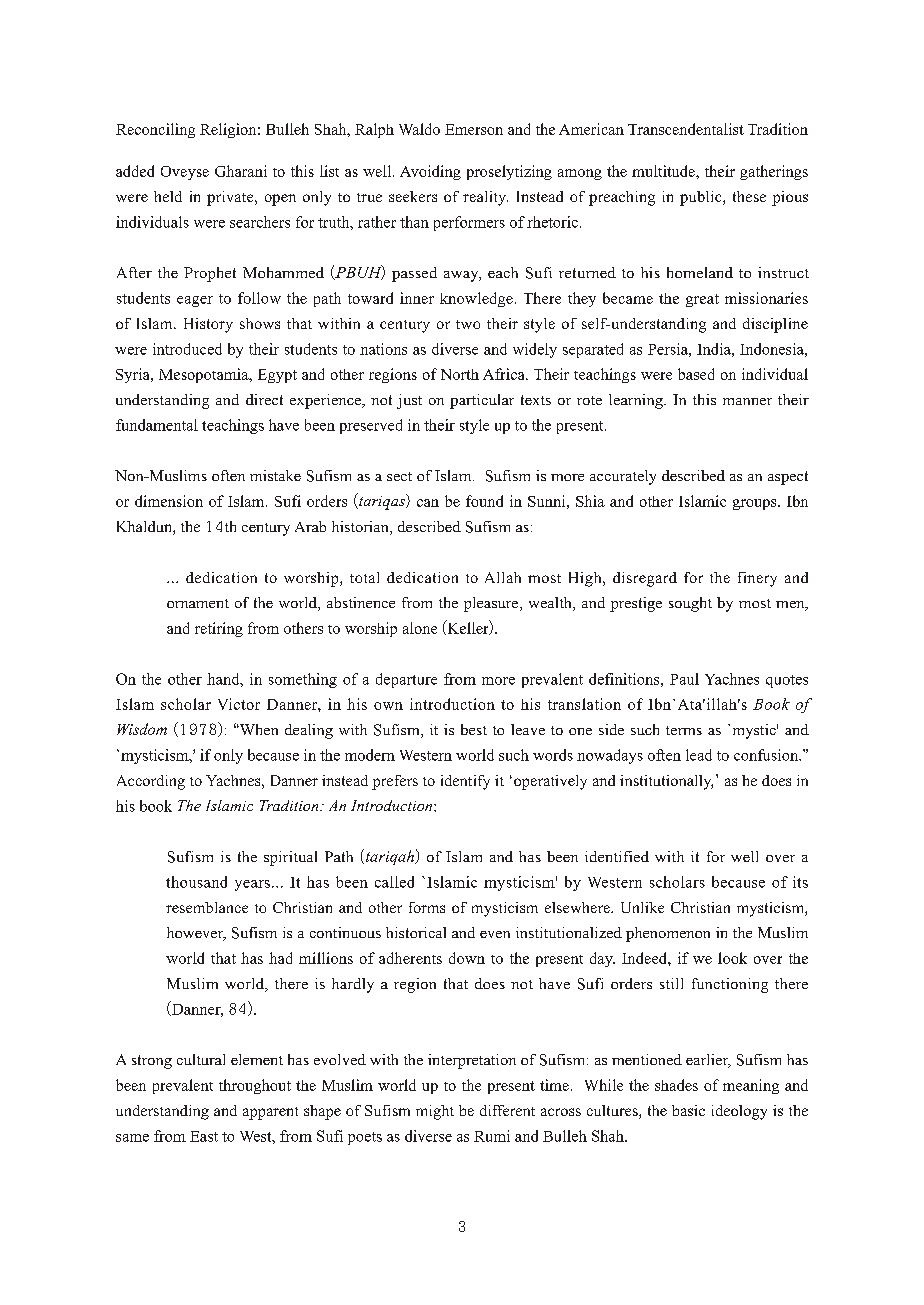  I want to click on public, so click(702, 198).
